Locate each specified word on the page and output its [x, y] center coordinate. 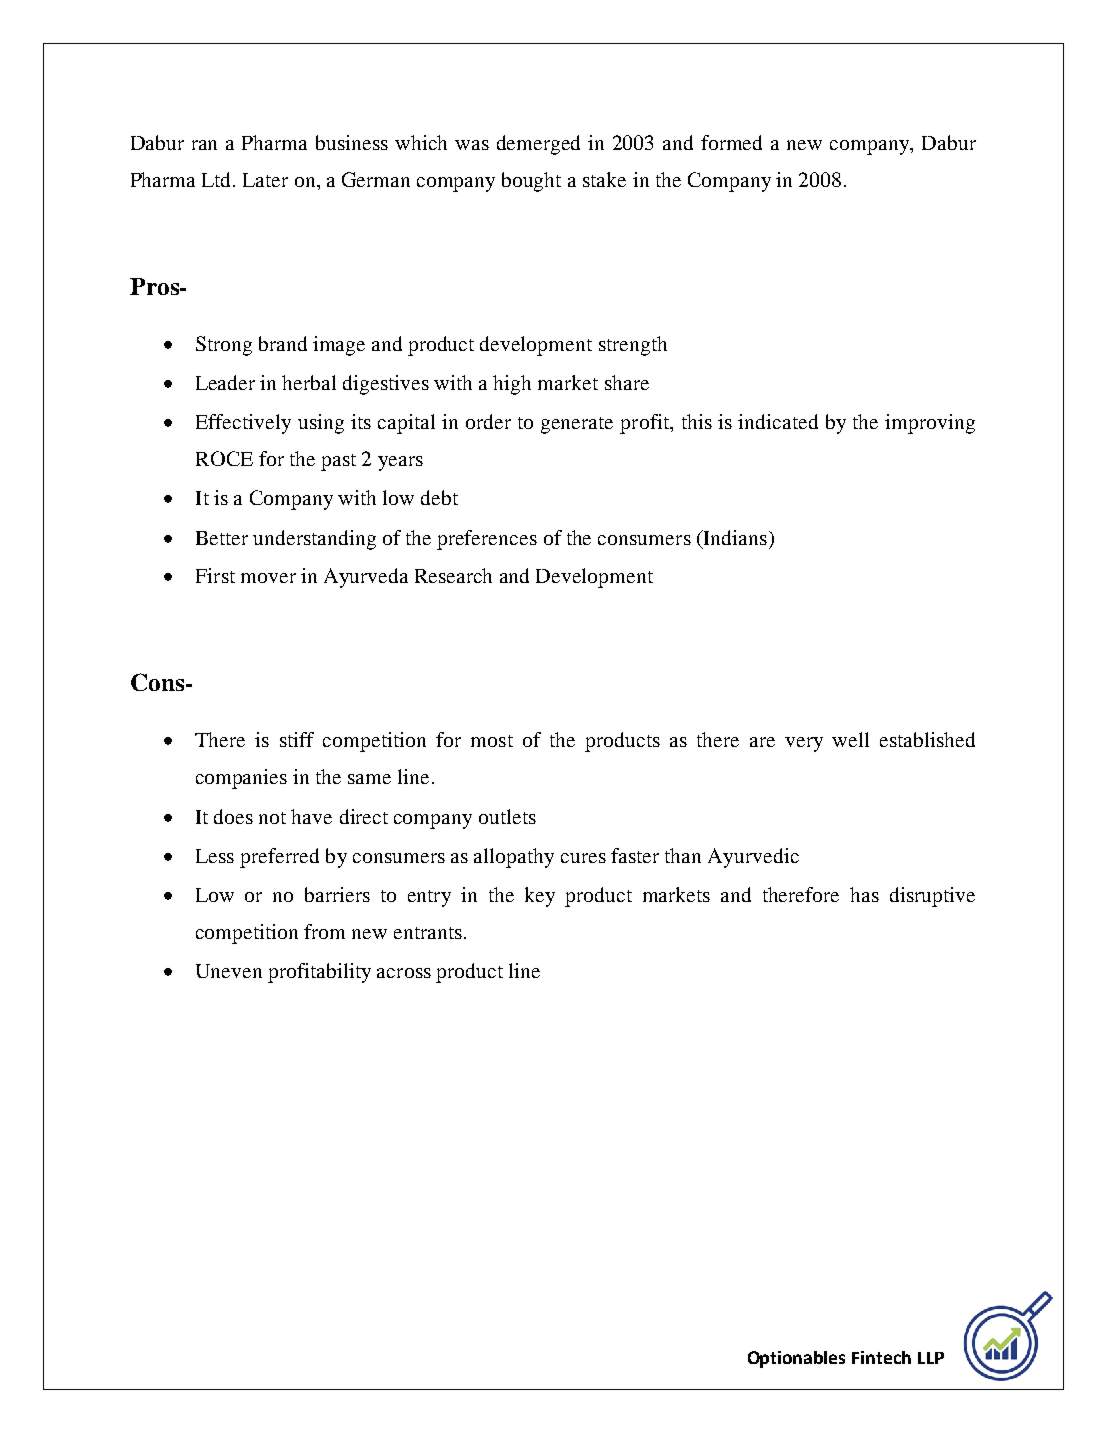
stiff [297, 739]
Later [265, 180]
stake [604, 179]
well [850, 739]
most [492, 741]
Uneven [229, 971]
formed [731, 142]
